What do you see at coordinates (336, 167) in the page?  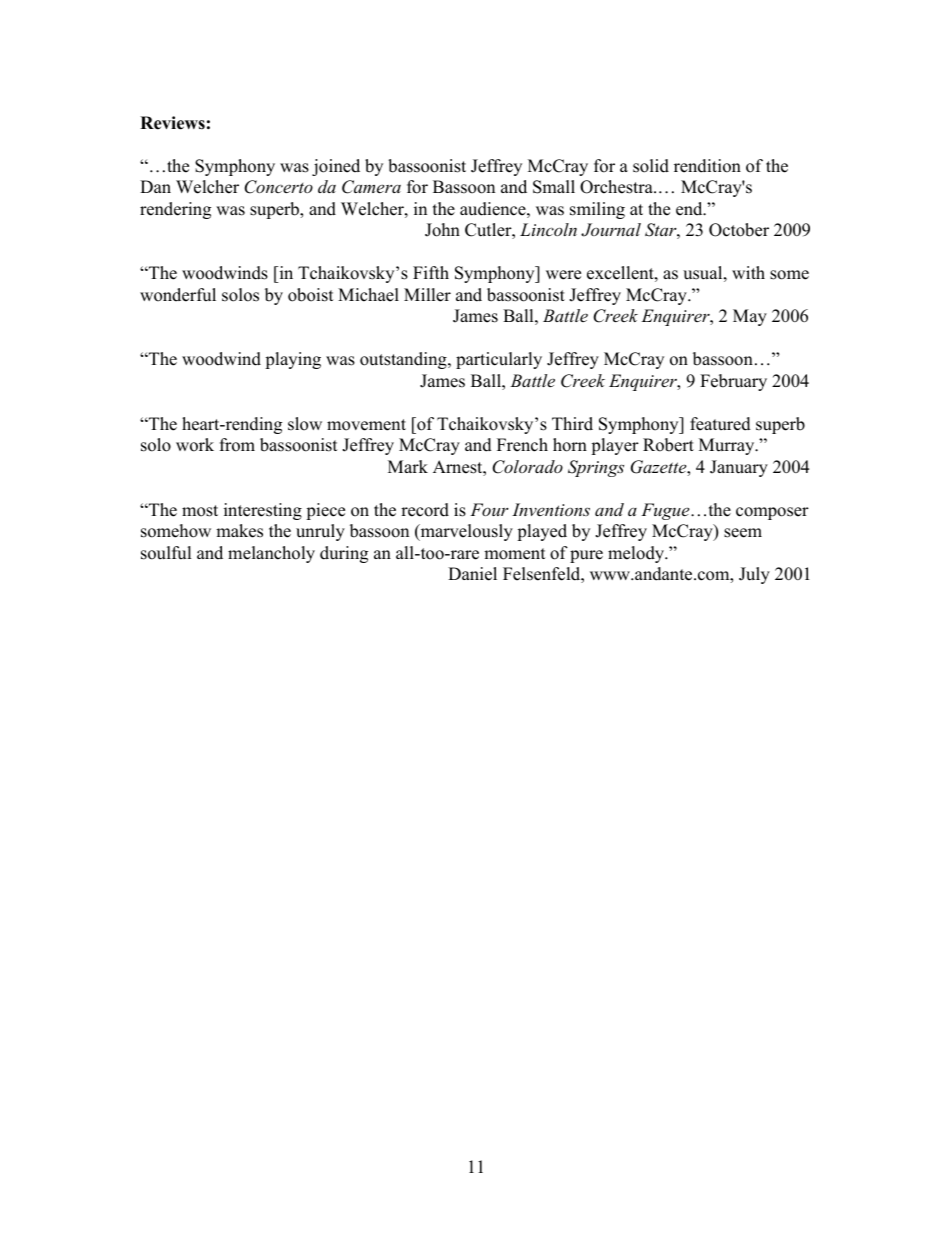 I see `joined` at bounding box center [336, 167].
